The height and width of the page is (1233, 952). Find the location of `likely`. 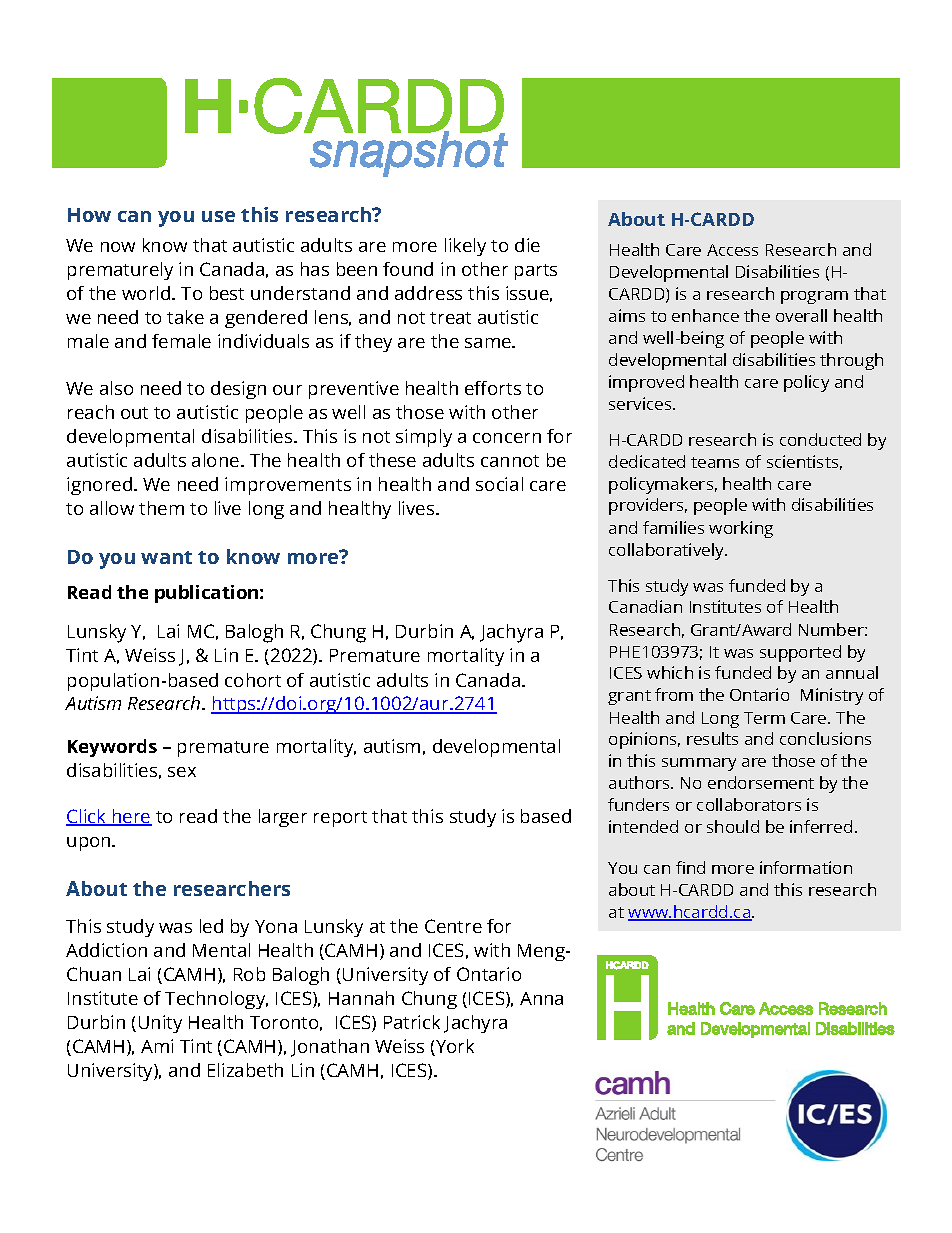

likely is located at coordinates (465, 247).
